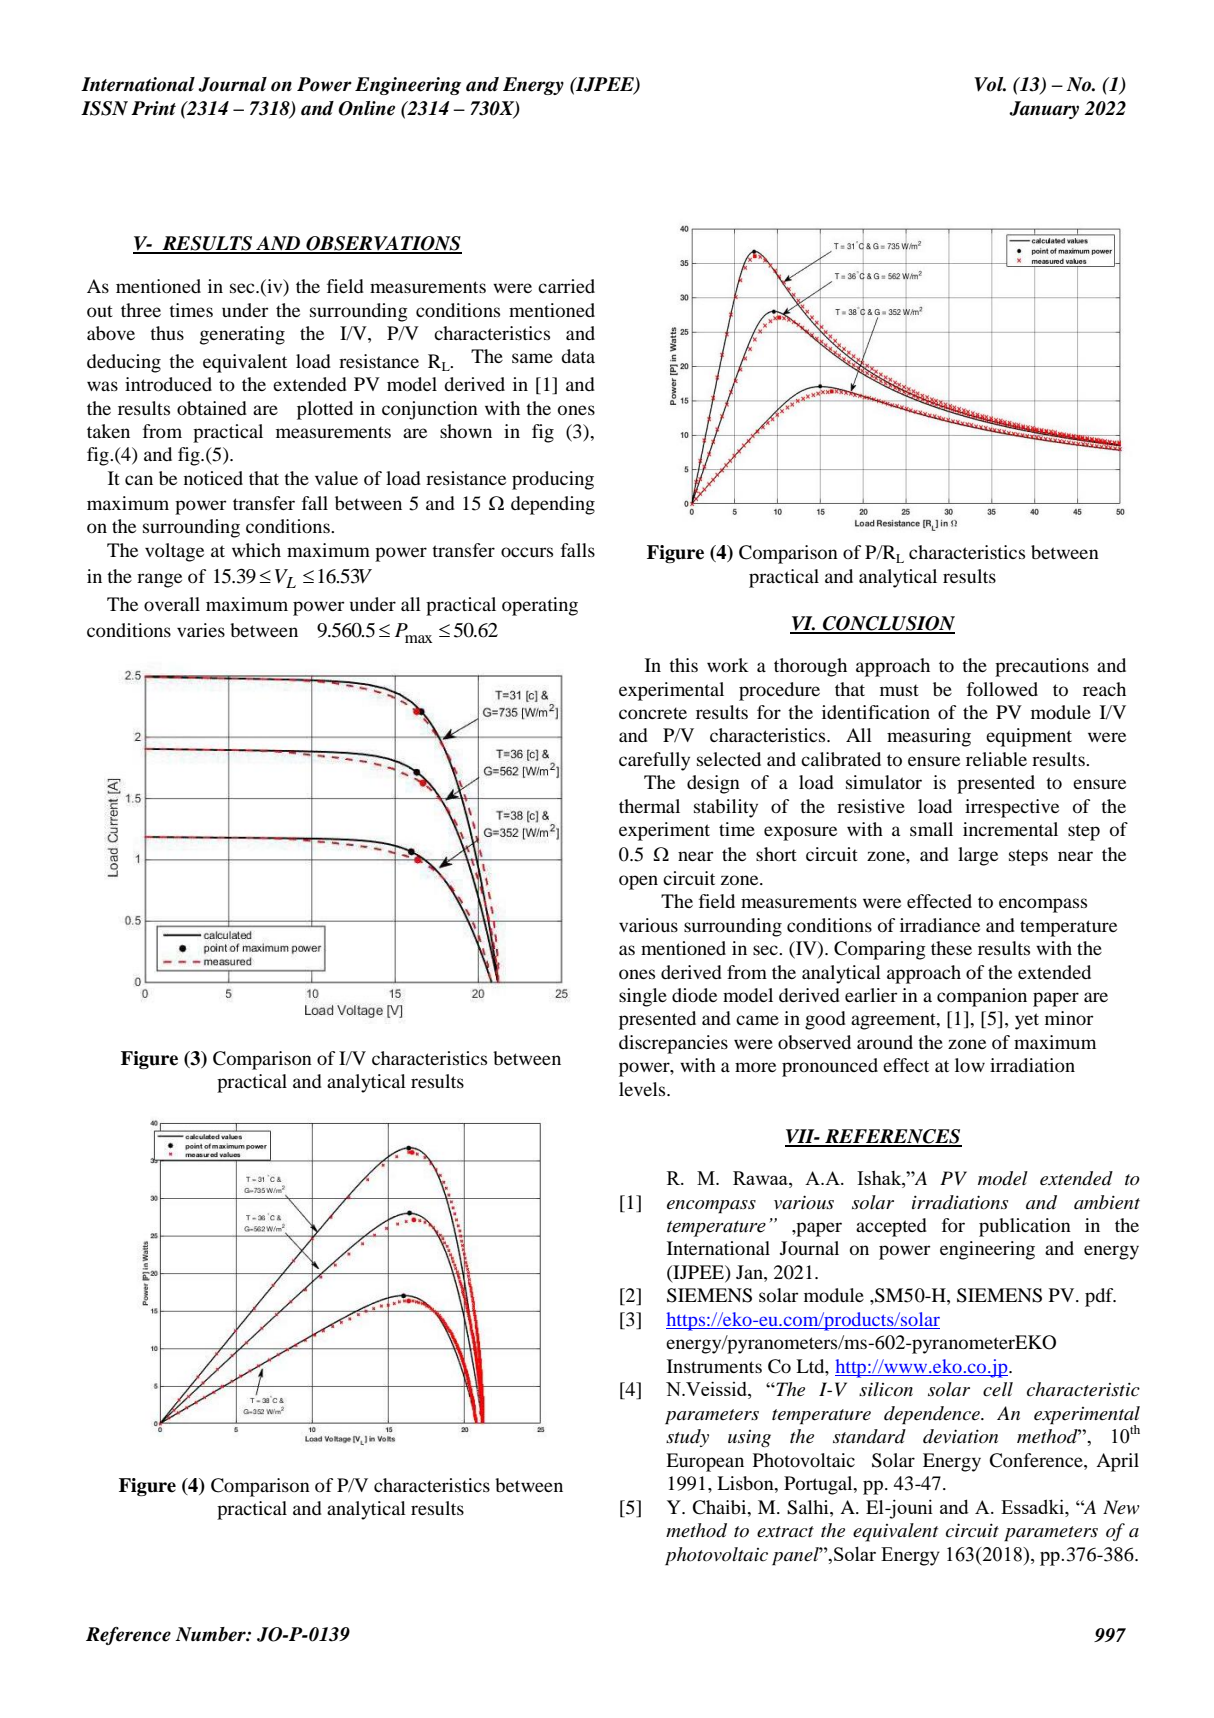 The width and height of the image is (1214, 1718). I want to click on Print, so click(153, 108).
